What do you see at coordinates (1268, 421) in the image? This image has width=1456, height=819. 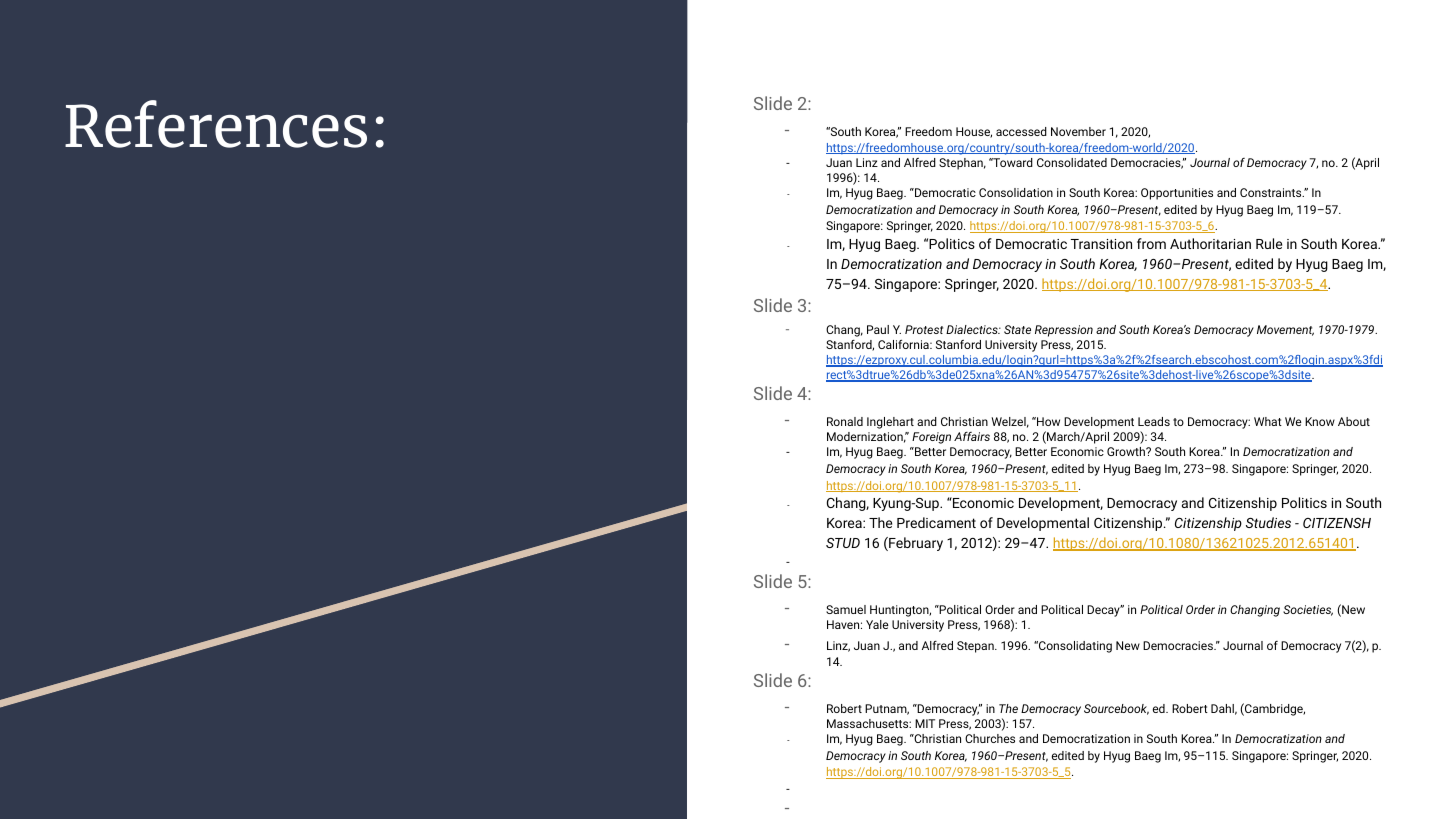 I see `What` at bounding box center [1268, 421].
